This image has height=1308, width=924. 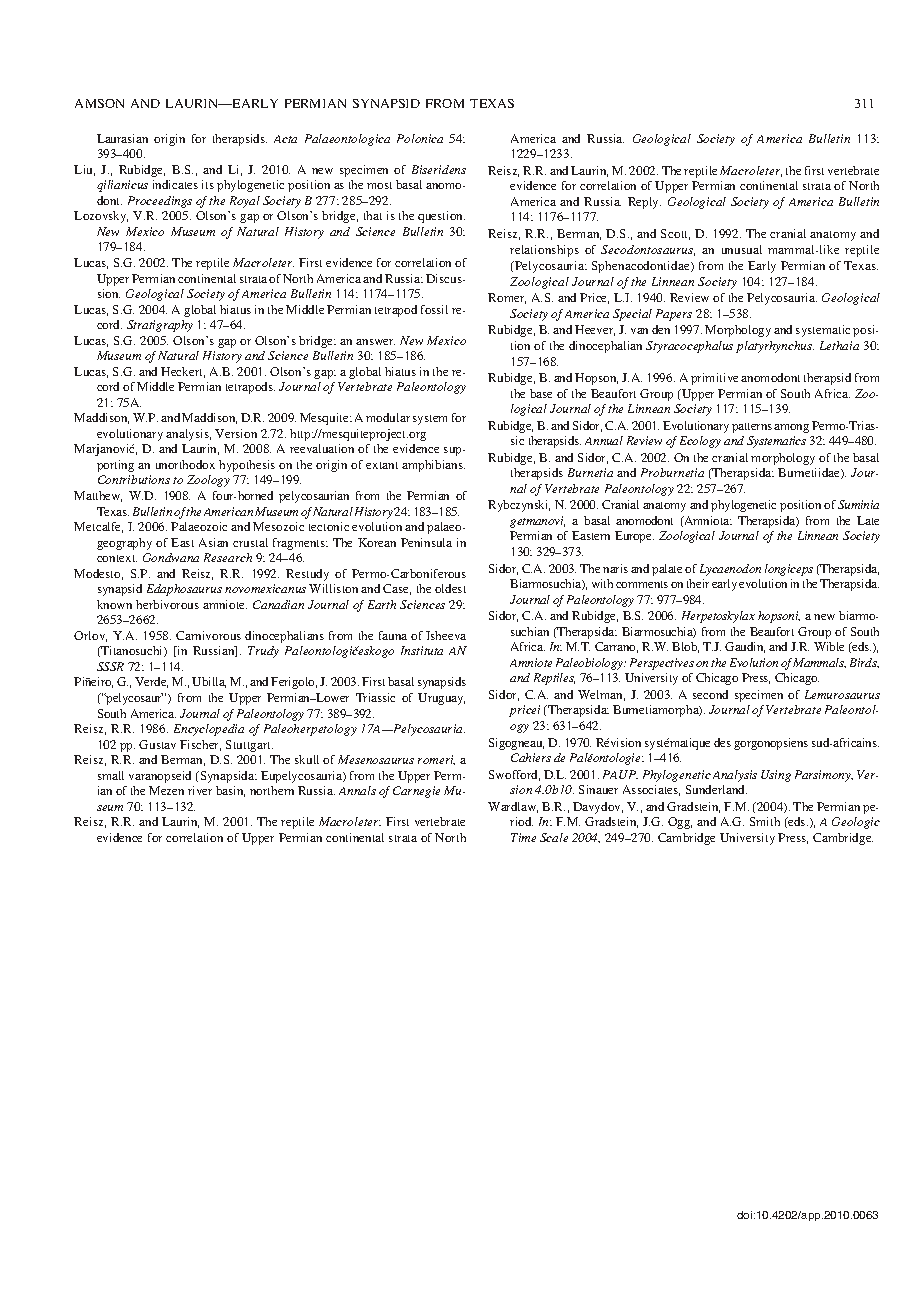 I want to click on Time, so click(x=523, y=837).
